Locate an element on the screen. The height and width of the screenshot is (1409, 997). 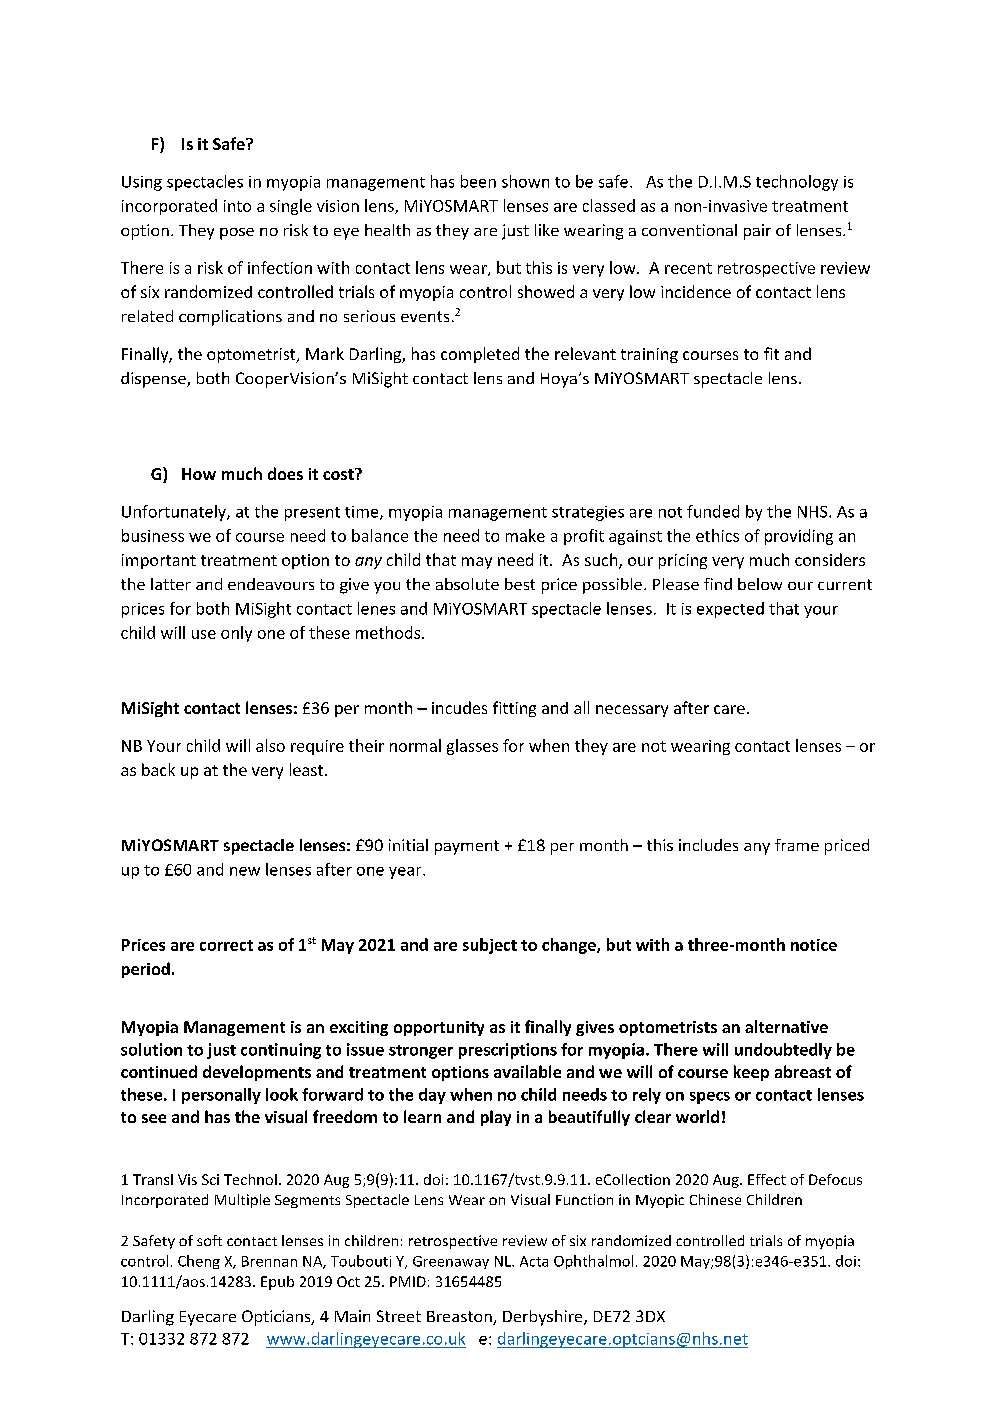
been is located at coordinates (478, 181).
